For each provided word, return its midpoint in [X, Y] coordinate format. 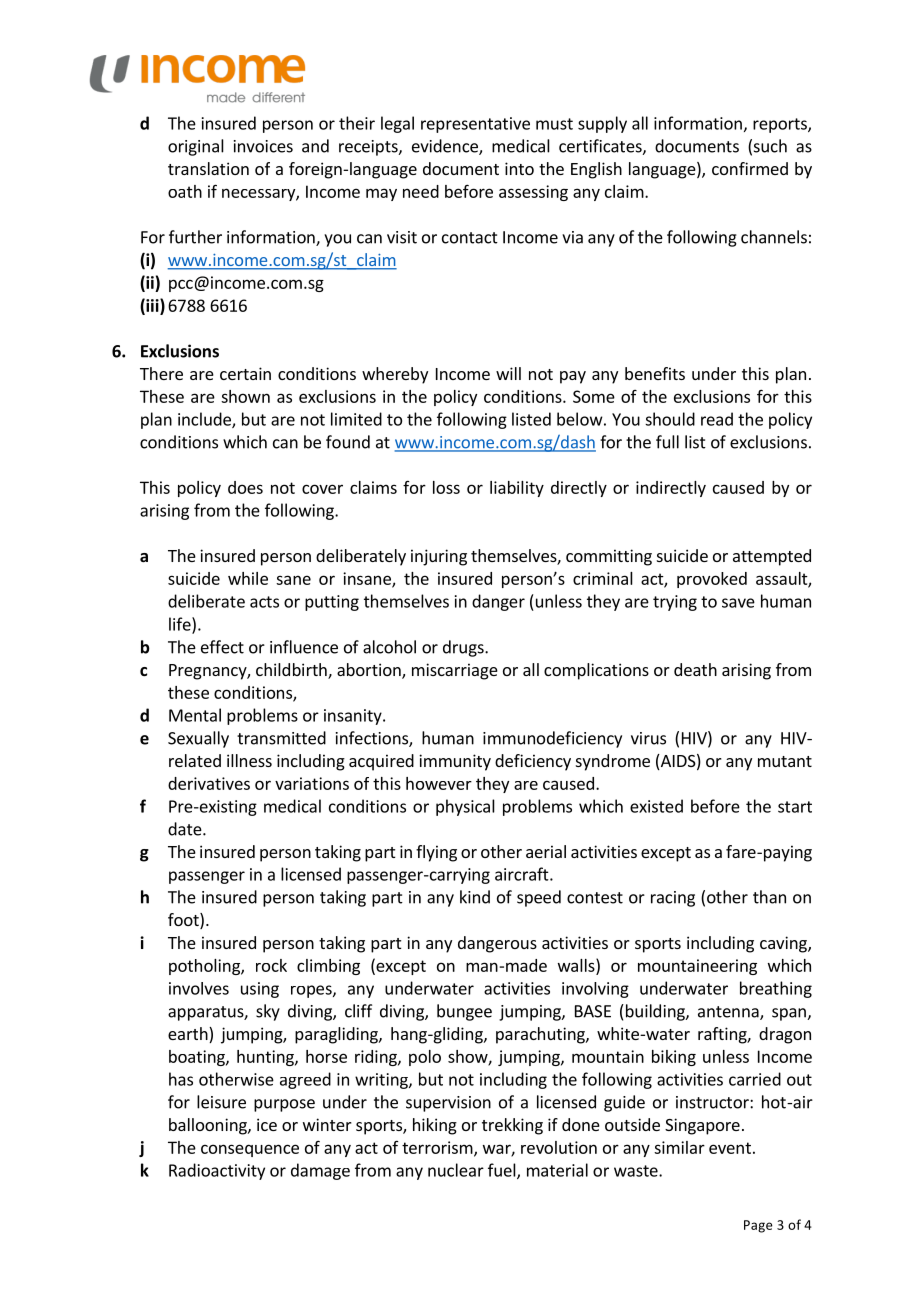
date [186, 829]
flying [436, 853]
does [245, 487]
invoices [263, 146]
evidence [446, 147]
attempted [772, 557]
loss [446, 487]
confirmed [750, 168]
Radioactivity [217, 1171]
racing [673, 899]
